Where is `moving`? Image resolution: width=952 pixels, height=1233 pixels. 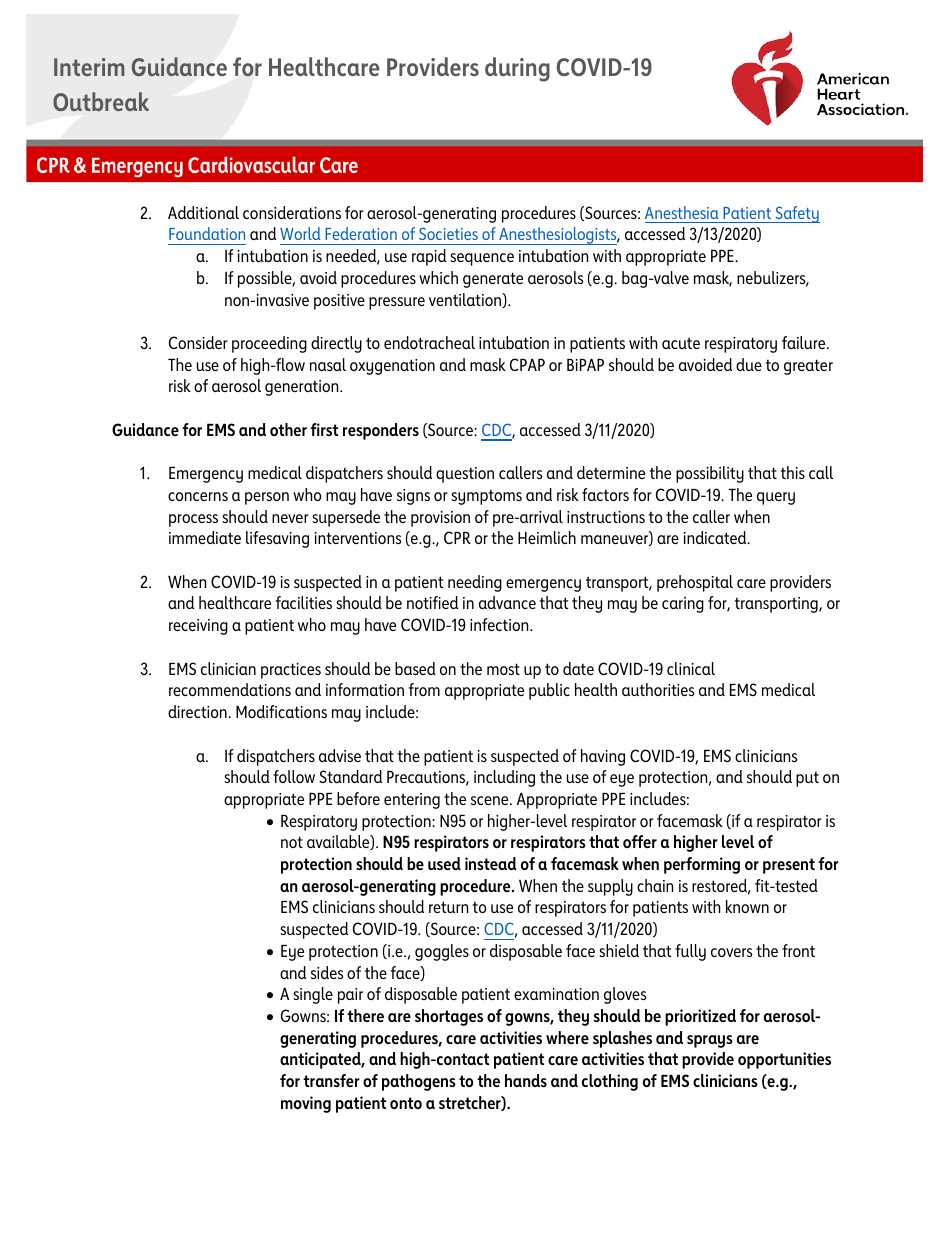
moving is located at coordinates (306, 1104).
